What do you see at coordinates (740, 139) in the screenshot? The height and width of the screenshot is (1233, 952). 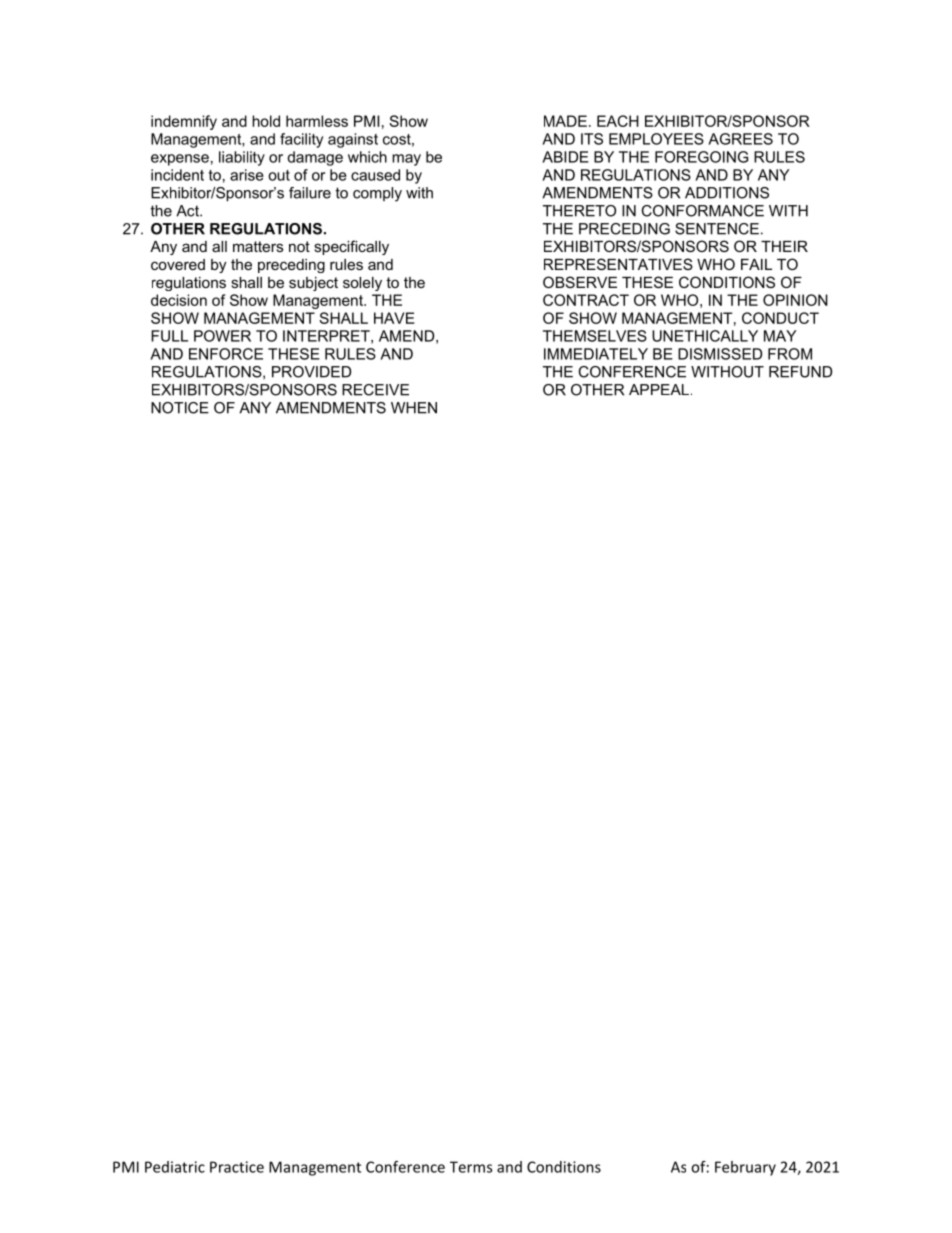 I see `AGREES` at bounding box center [740, 139].
